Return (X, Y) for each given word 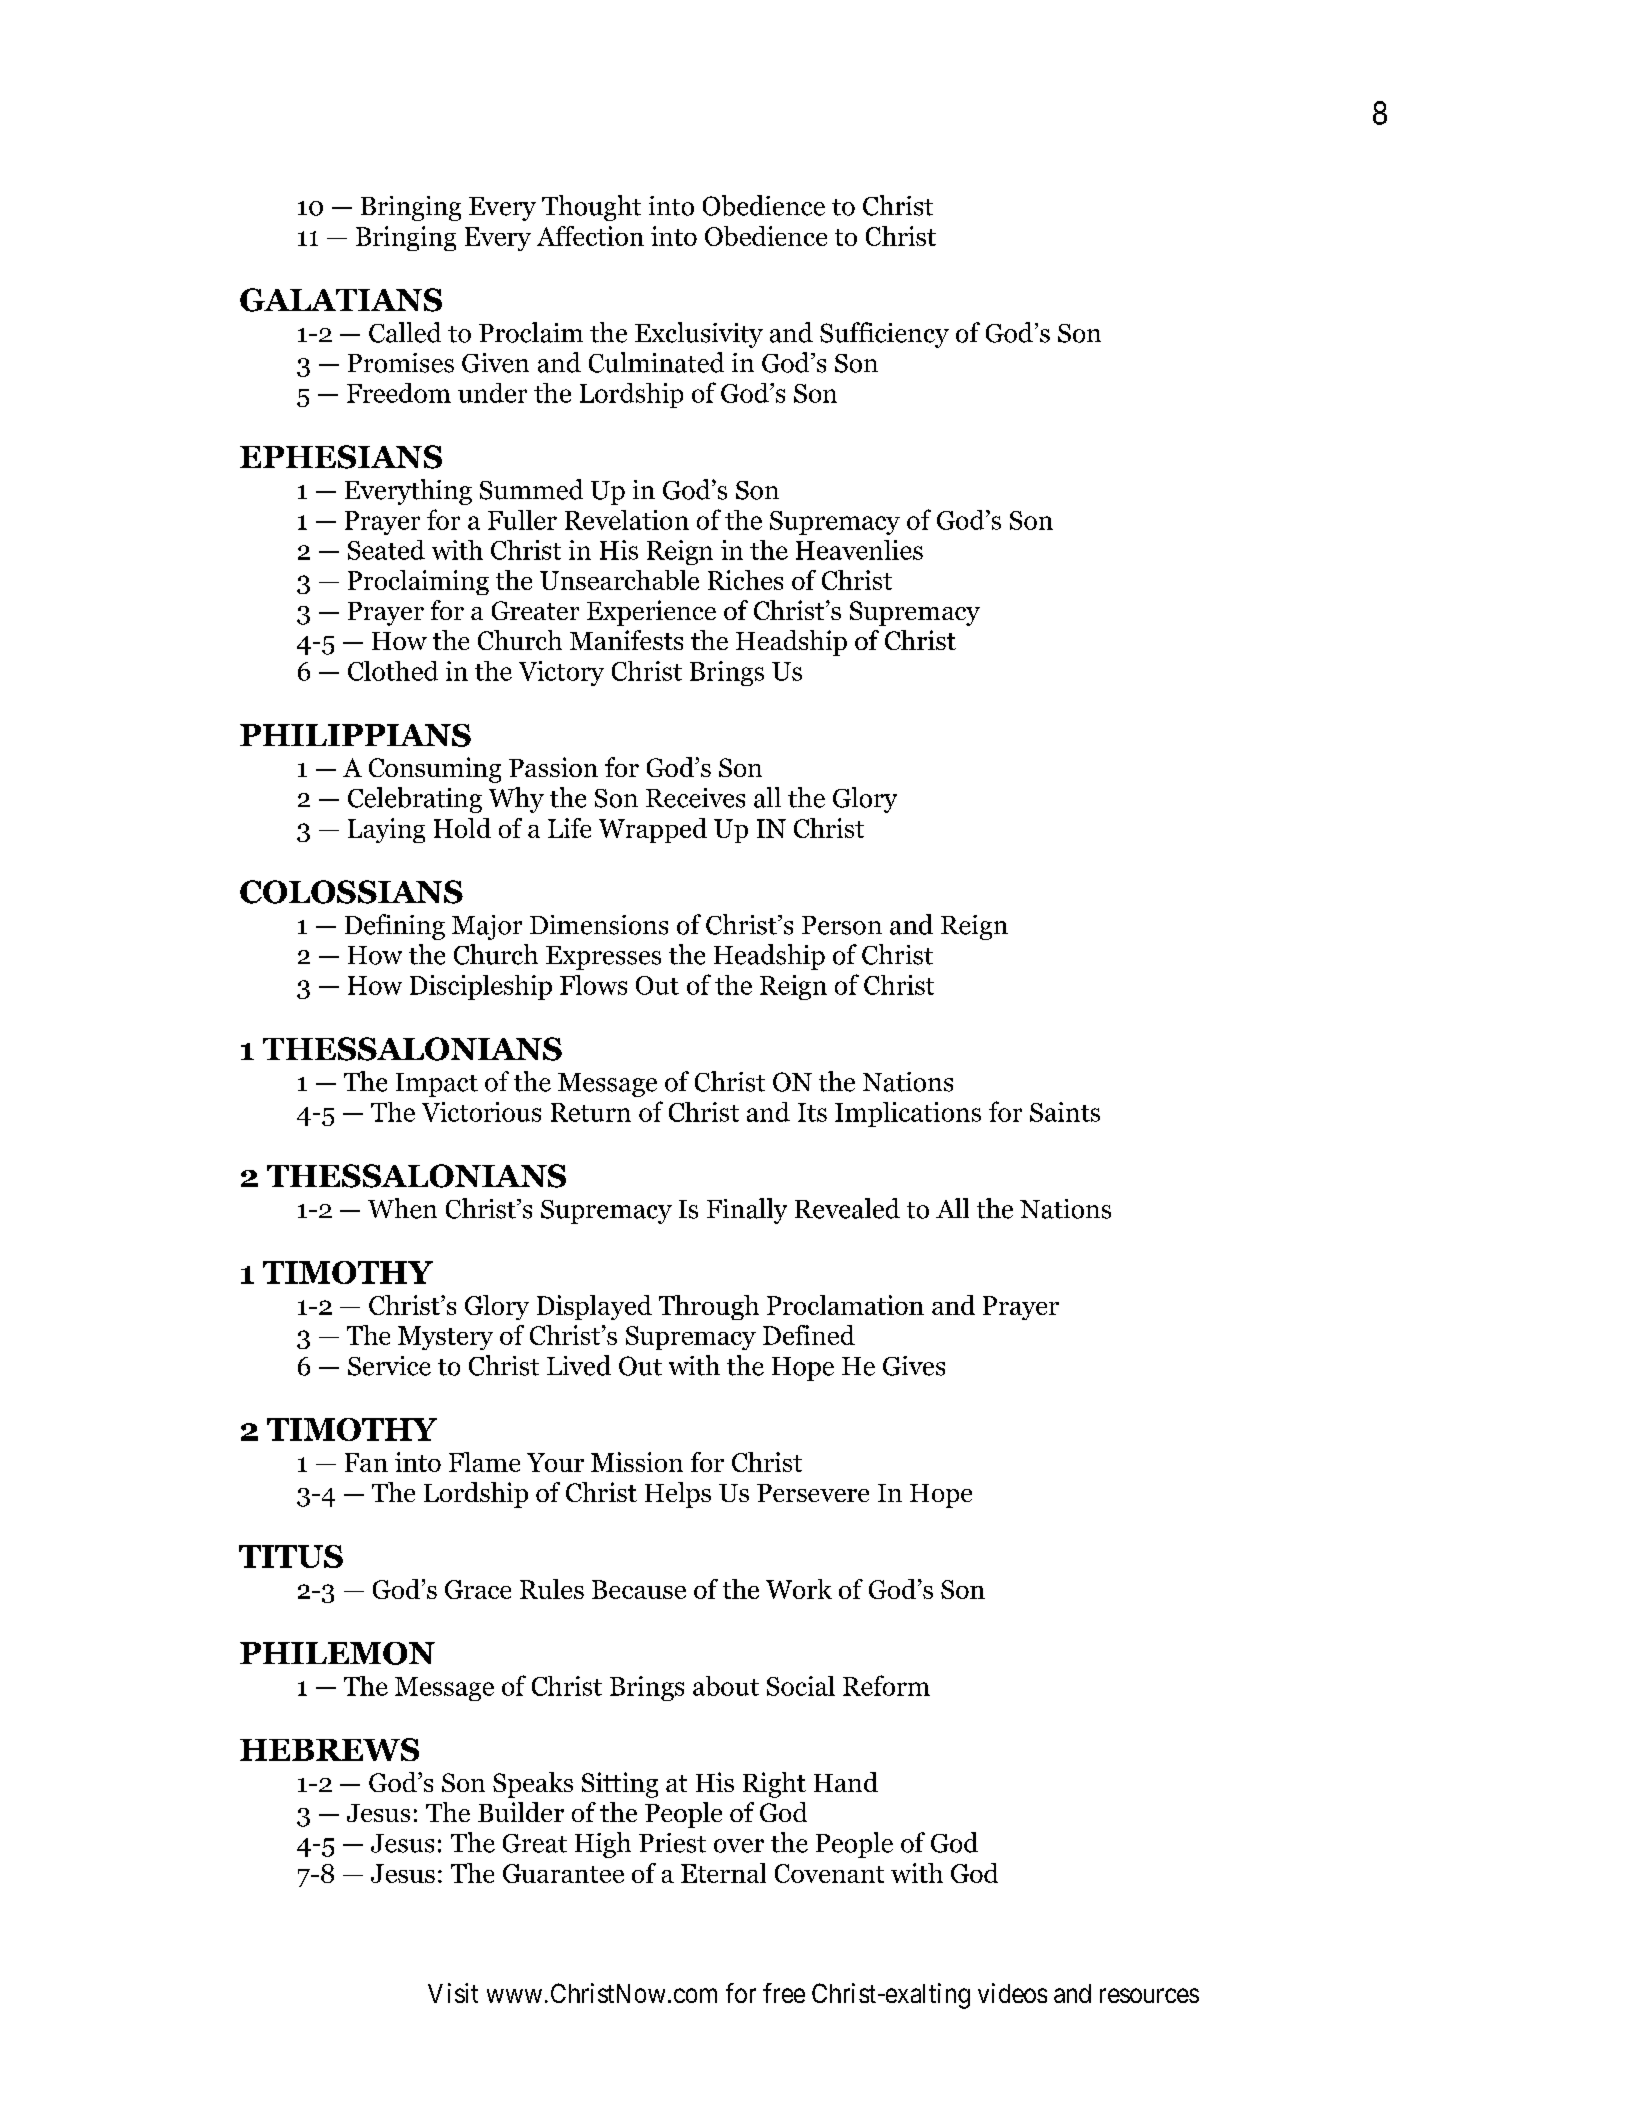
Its (812, 1112)
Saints (1065, 1112)
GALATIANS (341, 300)
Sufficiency (884, 335)
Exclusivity (699, 335)
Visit (453, 1993)
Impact (437, 1085)
